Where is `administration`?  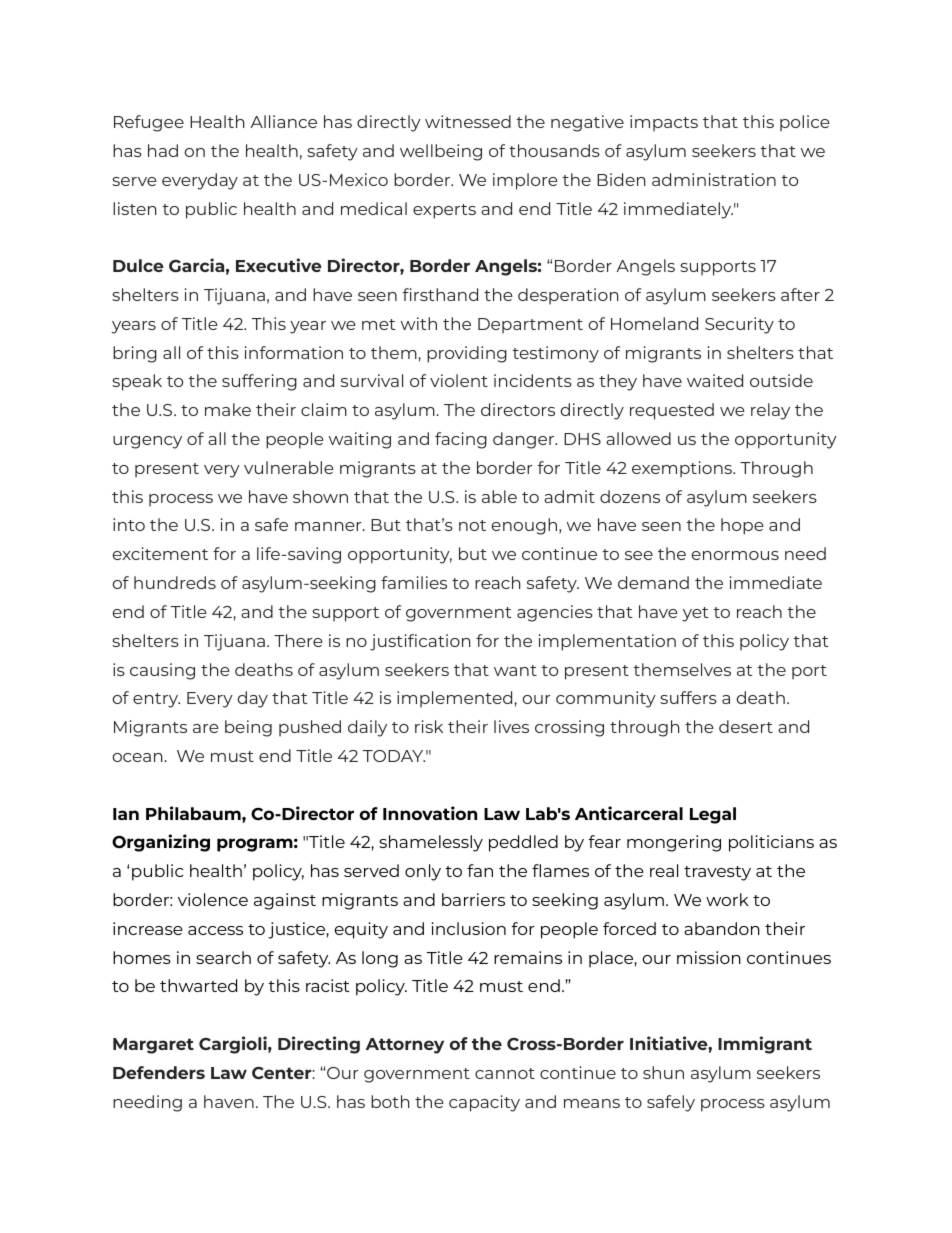
administration is located at coordinates (714, 179).
